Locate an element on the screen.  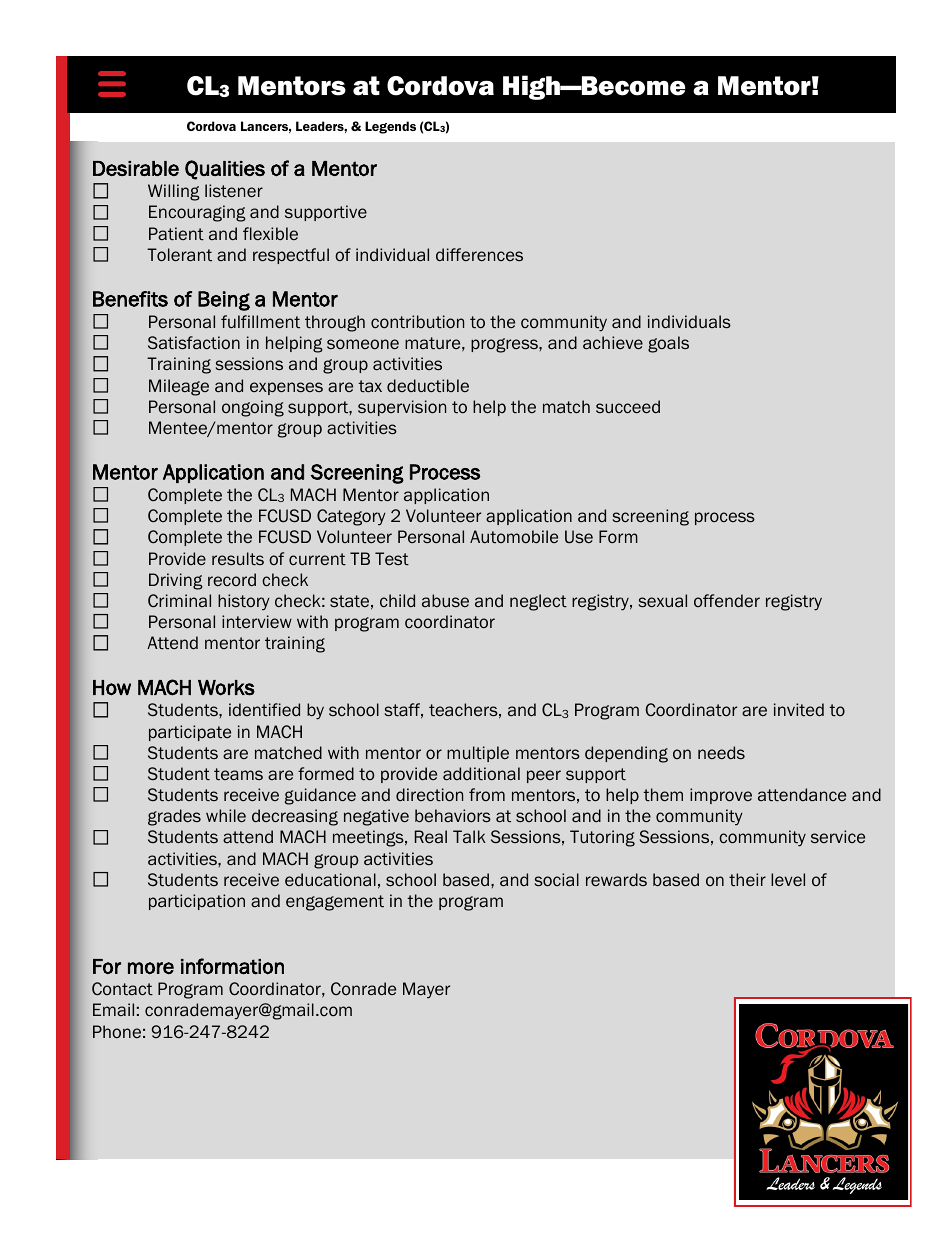
Driving is located at coordinates (176, 581).
